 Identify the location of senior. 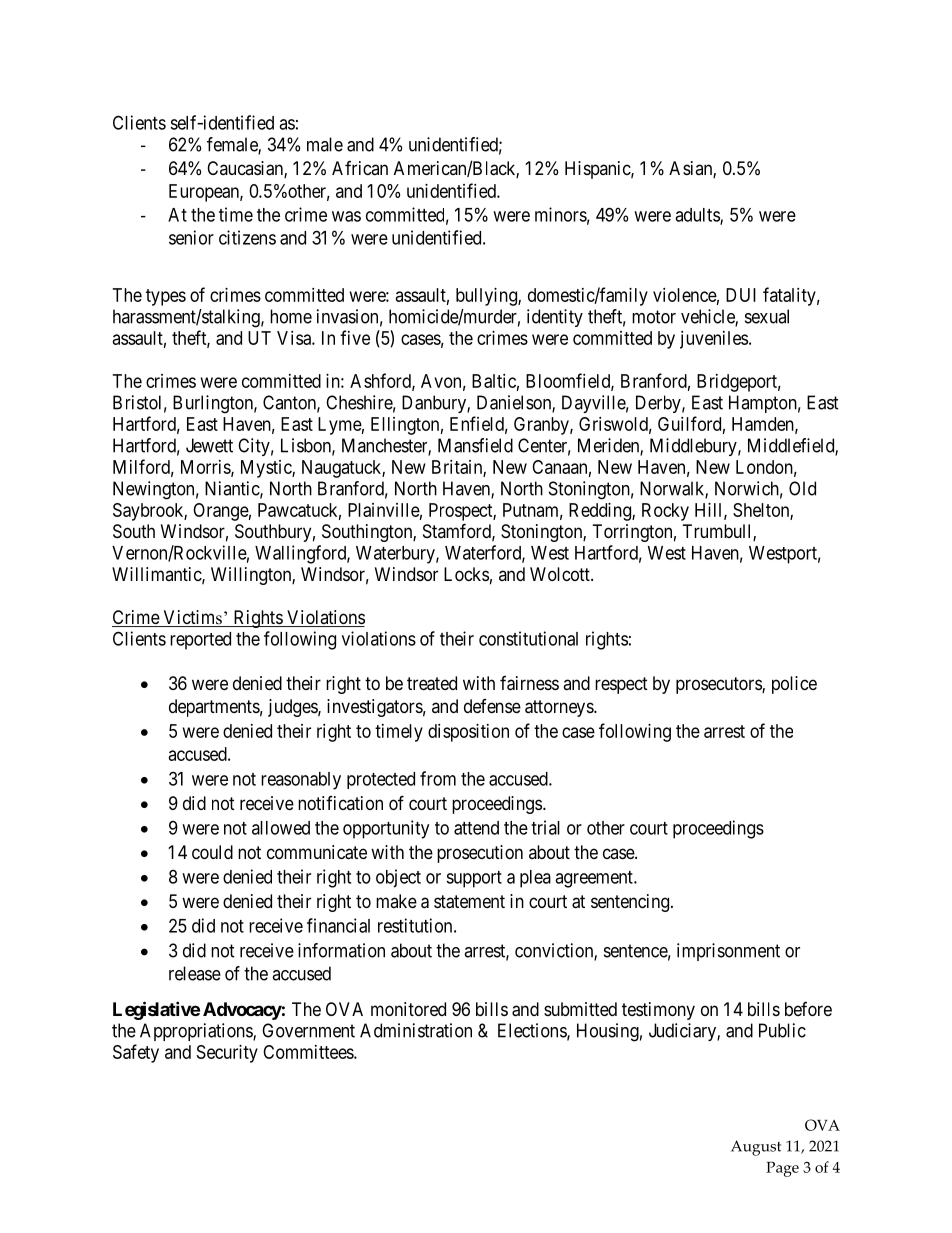
(191, 237).
